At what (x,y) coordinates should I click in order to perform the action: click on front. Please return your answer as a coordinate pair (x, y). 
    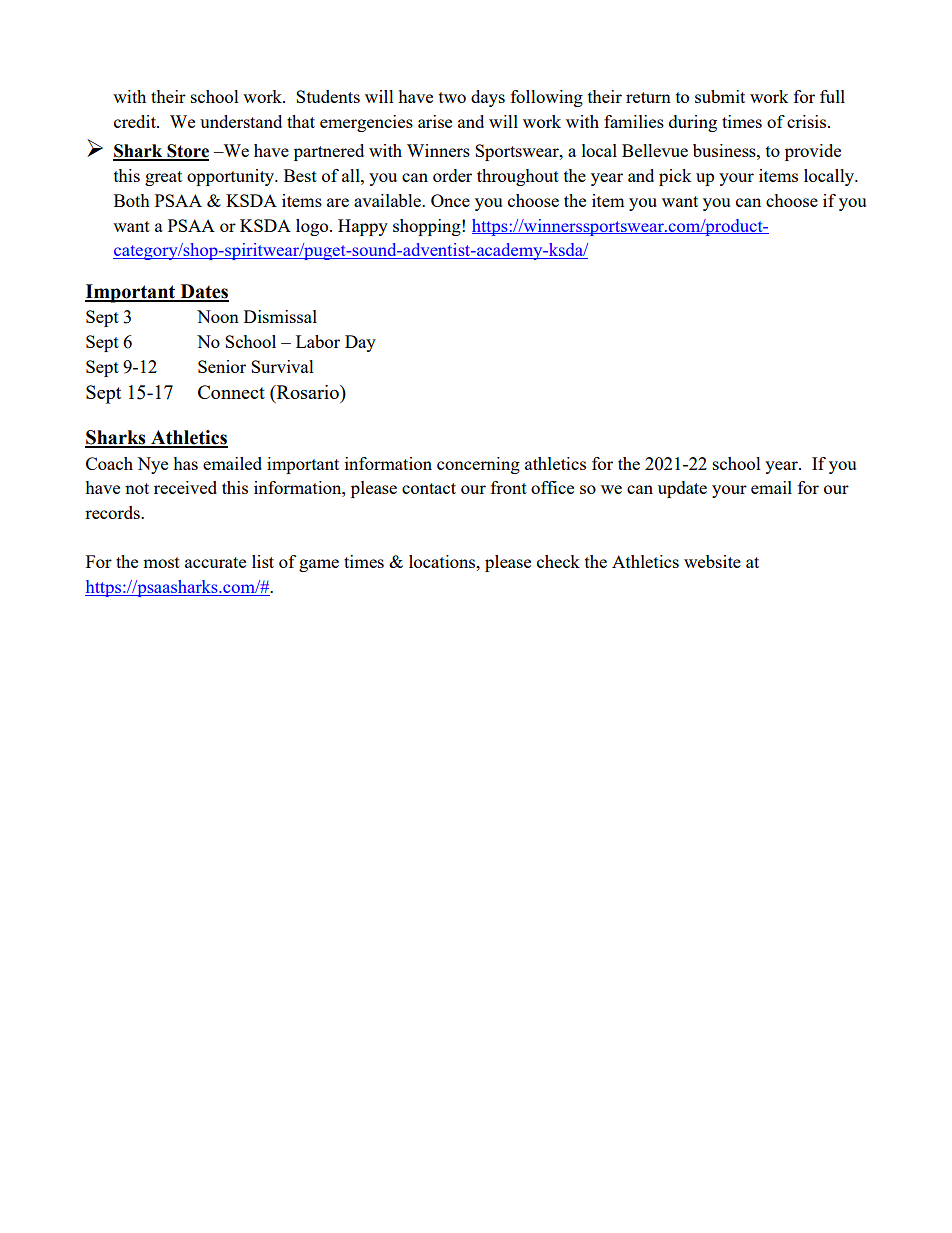
    Looking at the image, I should click on (509, 487).
